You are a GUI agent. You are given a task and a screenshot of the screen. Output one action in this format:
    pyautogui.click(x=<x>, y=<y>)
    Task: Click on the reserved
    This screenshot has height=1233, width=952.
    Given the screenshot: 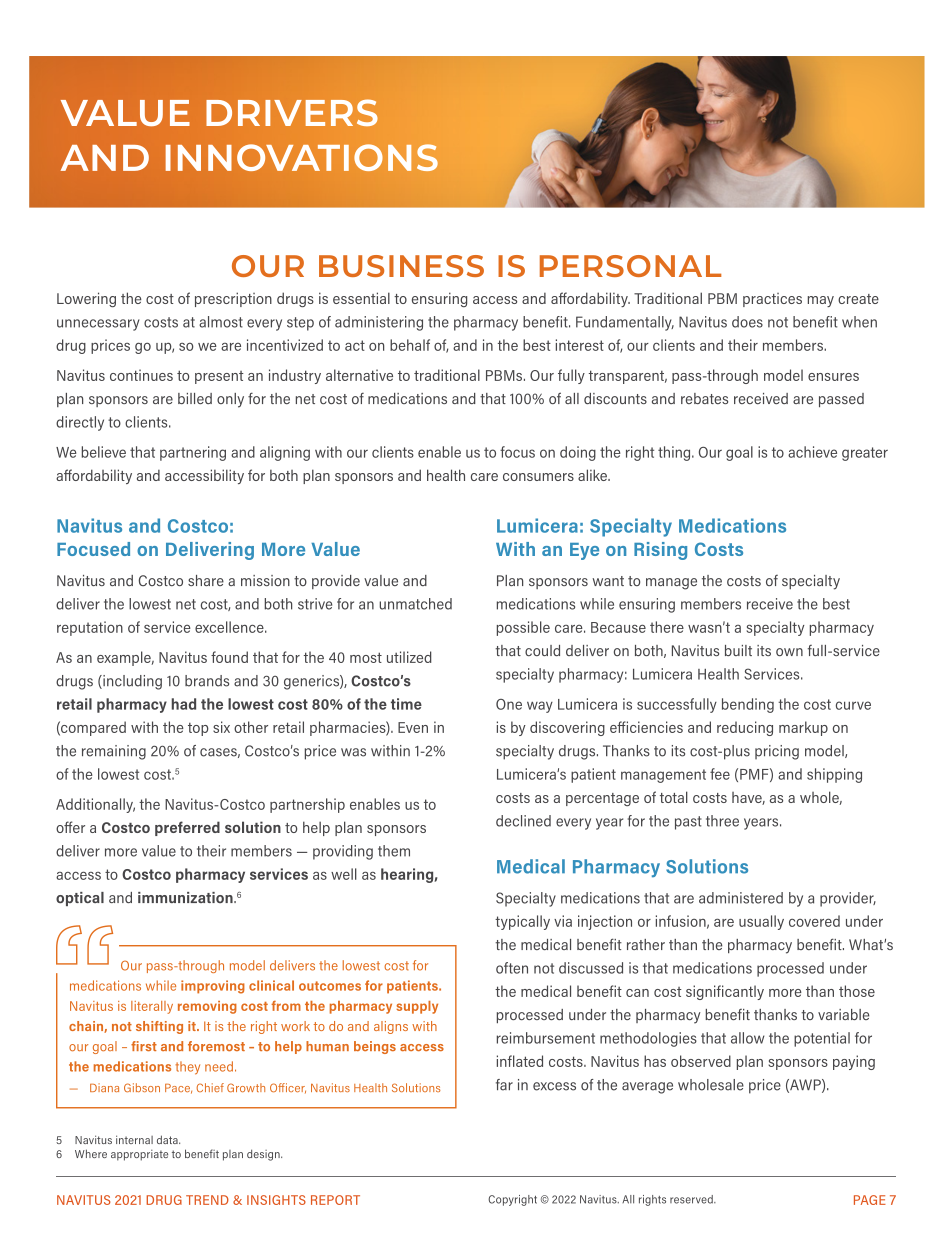 What is the action you would take?
    pyautogui.click(x=692, y=1199)
